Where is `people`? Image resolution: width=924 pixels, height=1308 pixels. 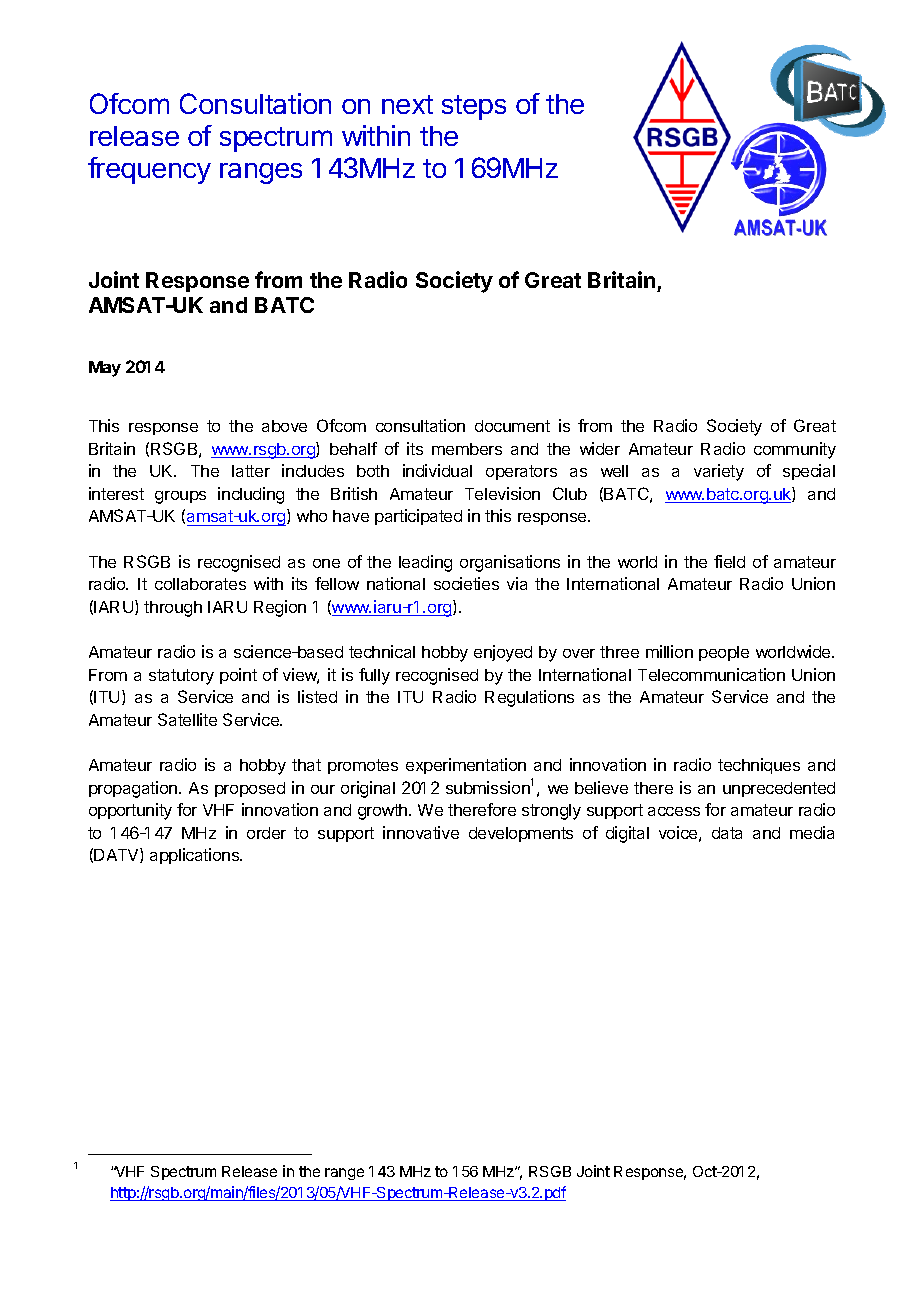
people is located at coordinates (724, 653).
